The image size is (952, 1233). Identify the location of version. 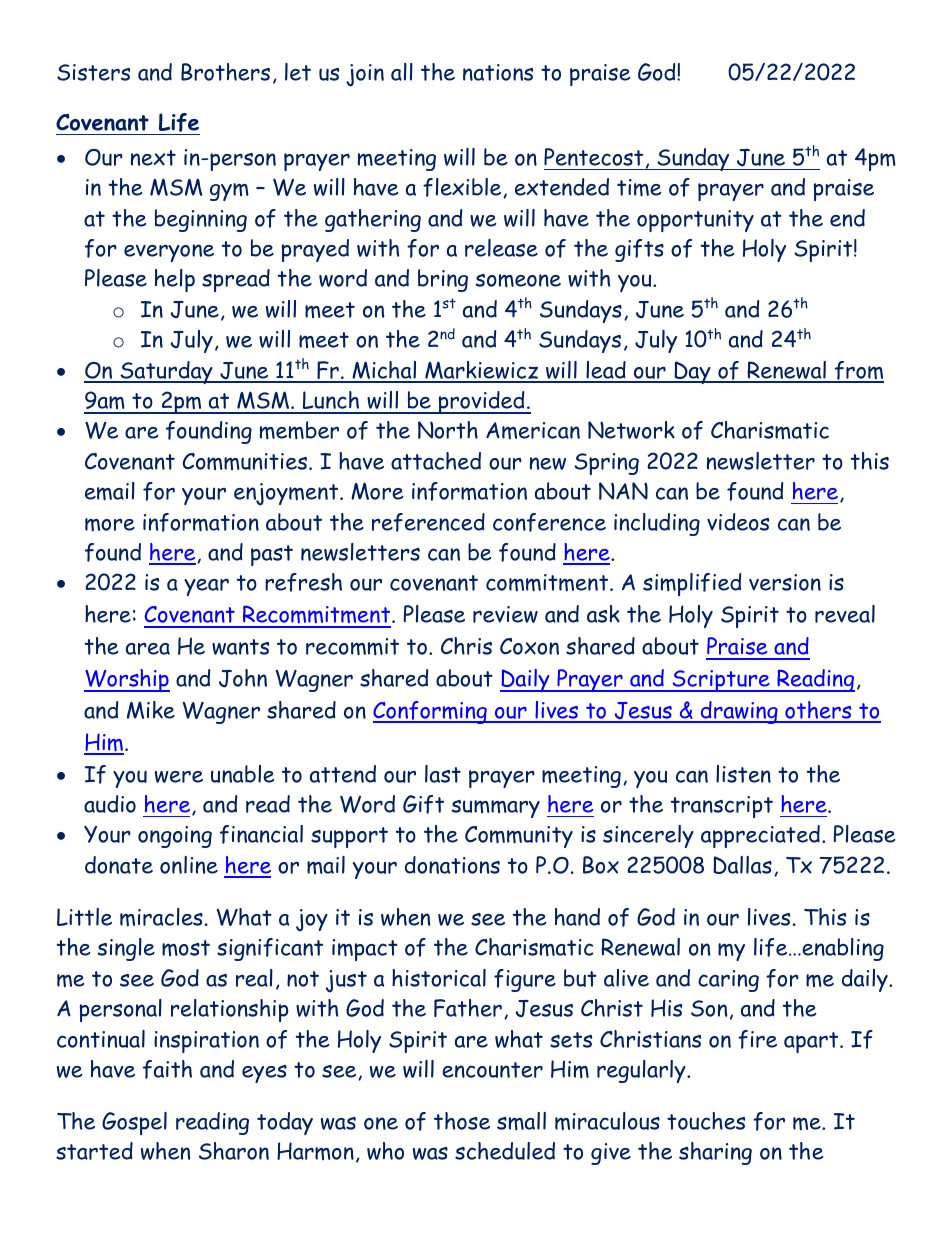
(785, 582).
